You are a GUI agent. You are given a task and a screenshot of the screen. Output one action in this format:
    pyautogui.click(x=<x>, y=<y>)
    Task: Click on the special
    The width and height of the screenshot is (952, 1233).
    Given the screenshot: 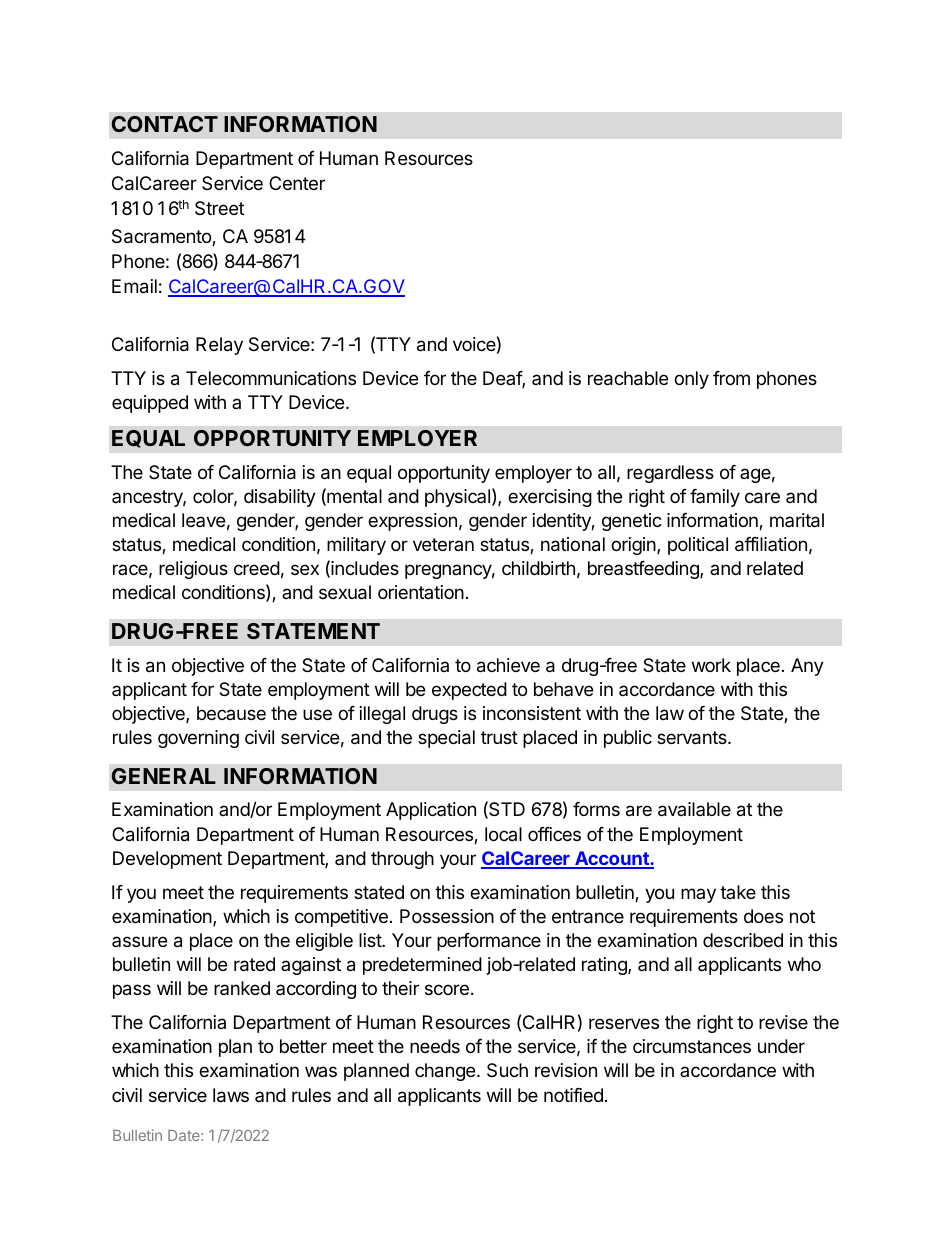 What is the action you would take?
    pyautogui.click(x=446, y=739)
